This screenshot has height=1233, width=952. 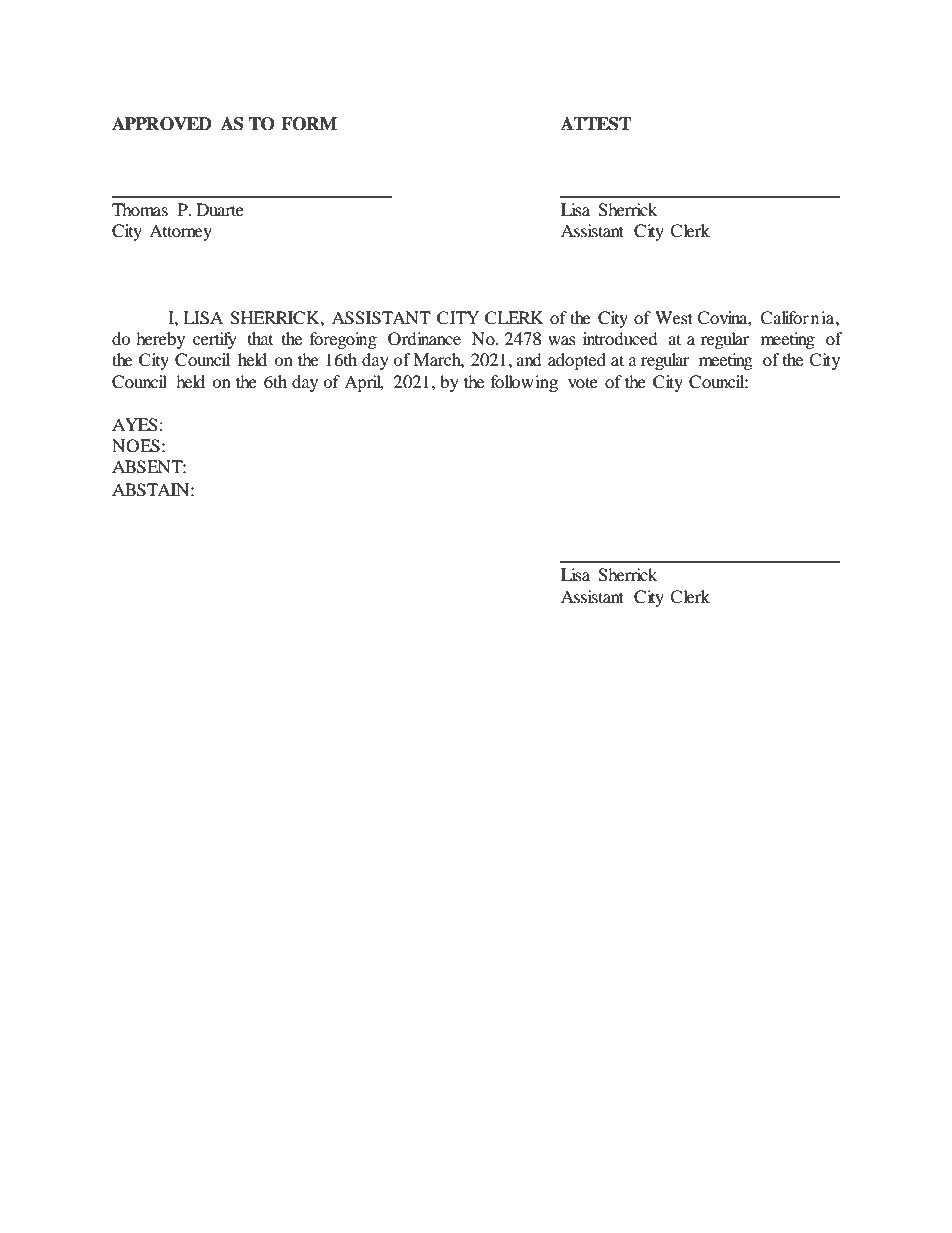 What do you see at coordinates (220, 209) in the screenshot?
I see `Duarte` at bounding box center [220, 209].
